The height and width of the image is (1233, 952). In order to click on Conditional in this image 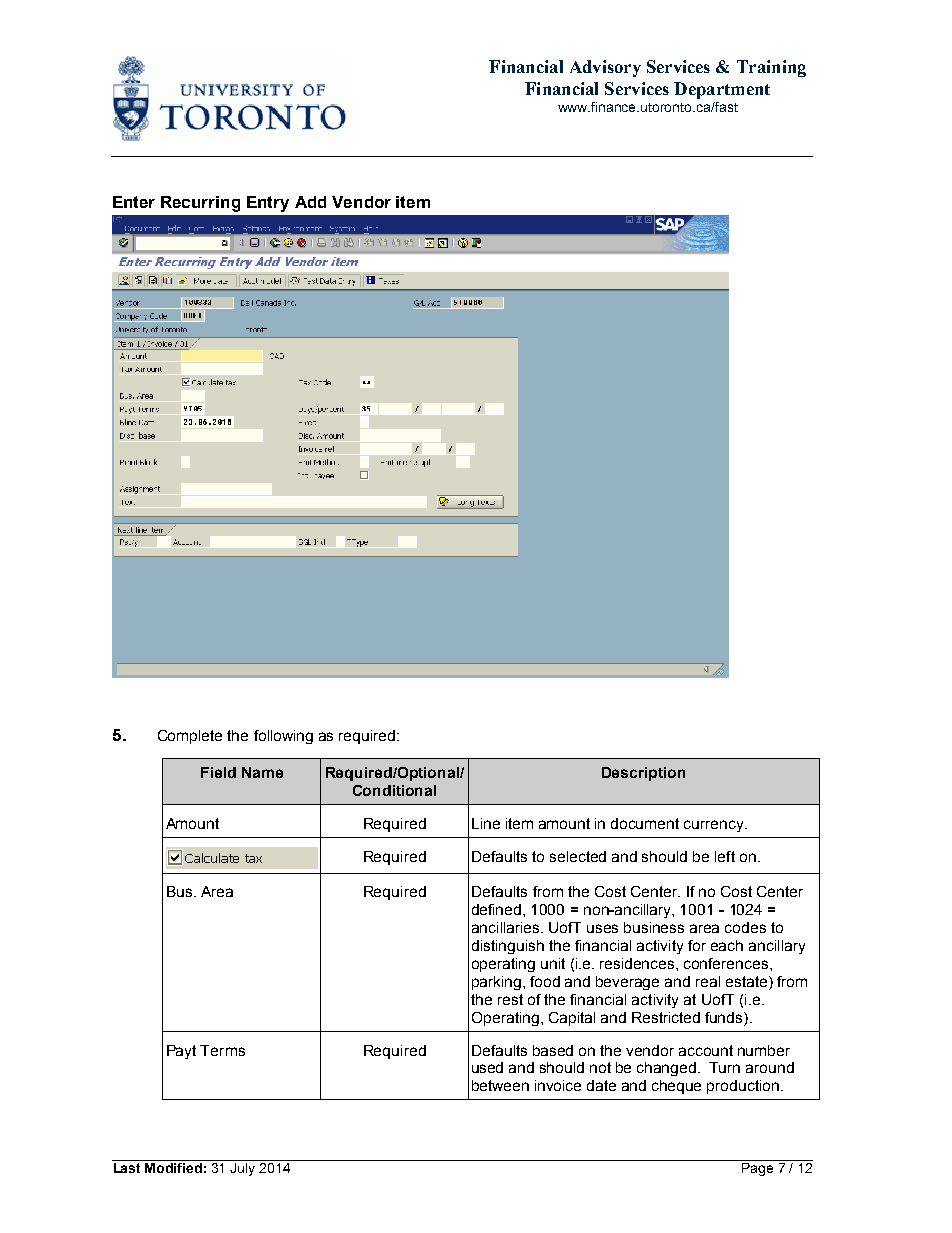, I will do `click(394, 790)`.
